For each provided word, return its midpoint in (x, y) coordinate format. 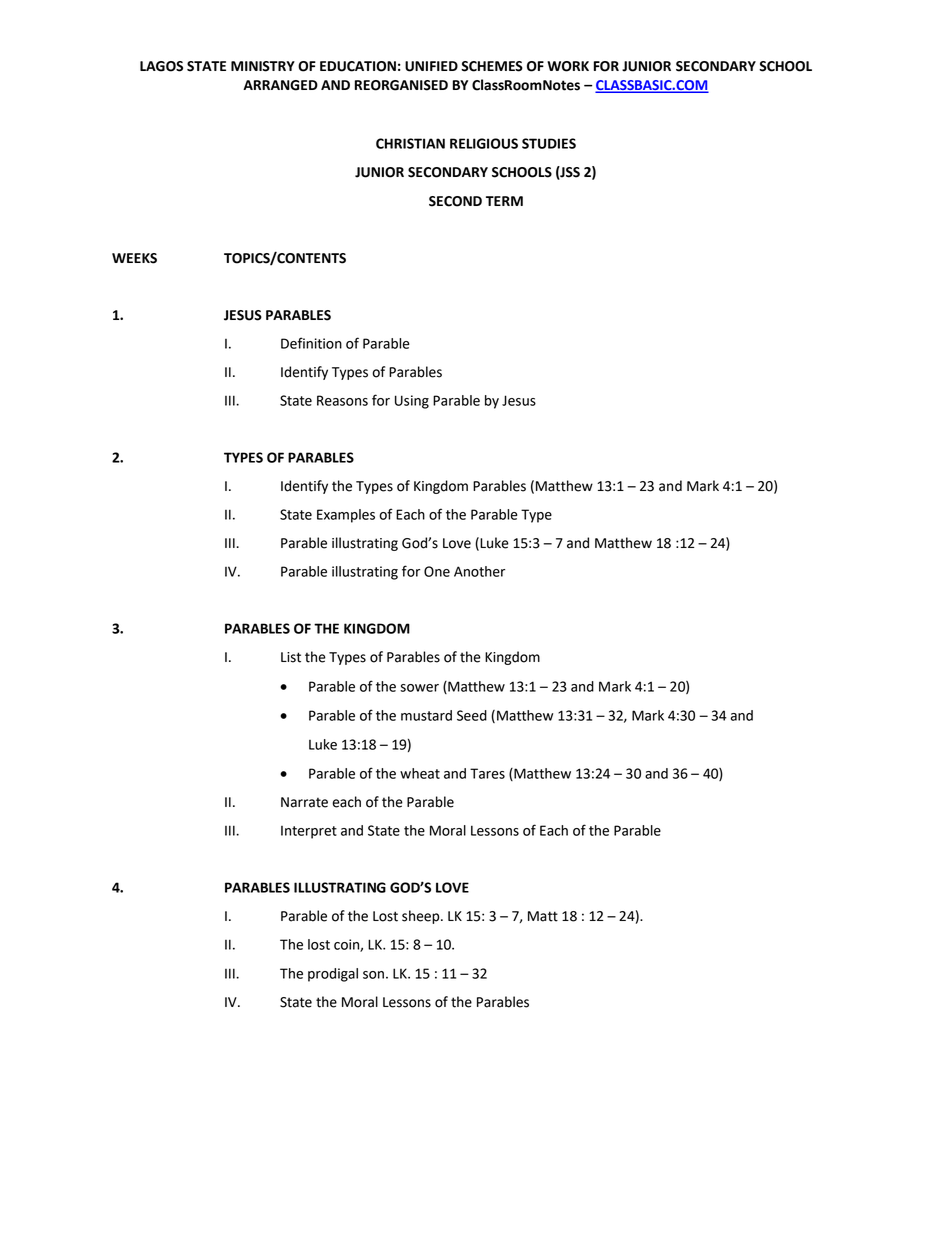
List (291, 657)
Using (412, 402)
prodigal (333, 975)
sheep (422, 917)
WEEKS (134, 258)
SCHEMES (492, 66)
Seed (472, 715)
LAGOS (161, 66)
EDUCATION (358, 66)
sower (419, 688)
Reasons (342, 400)
